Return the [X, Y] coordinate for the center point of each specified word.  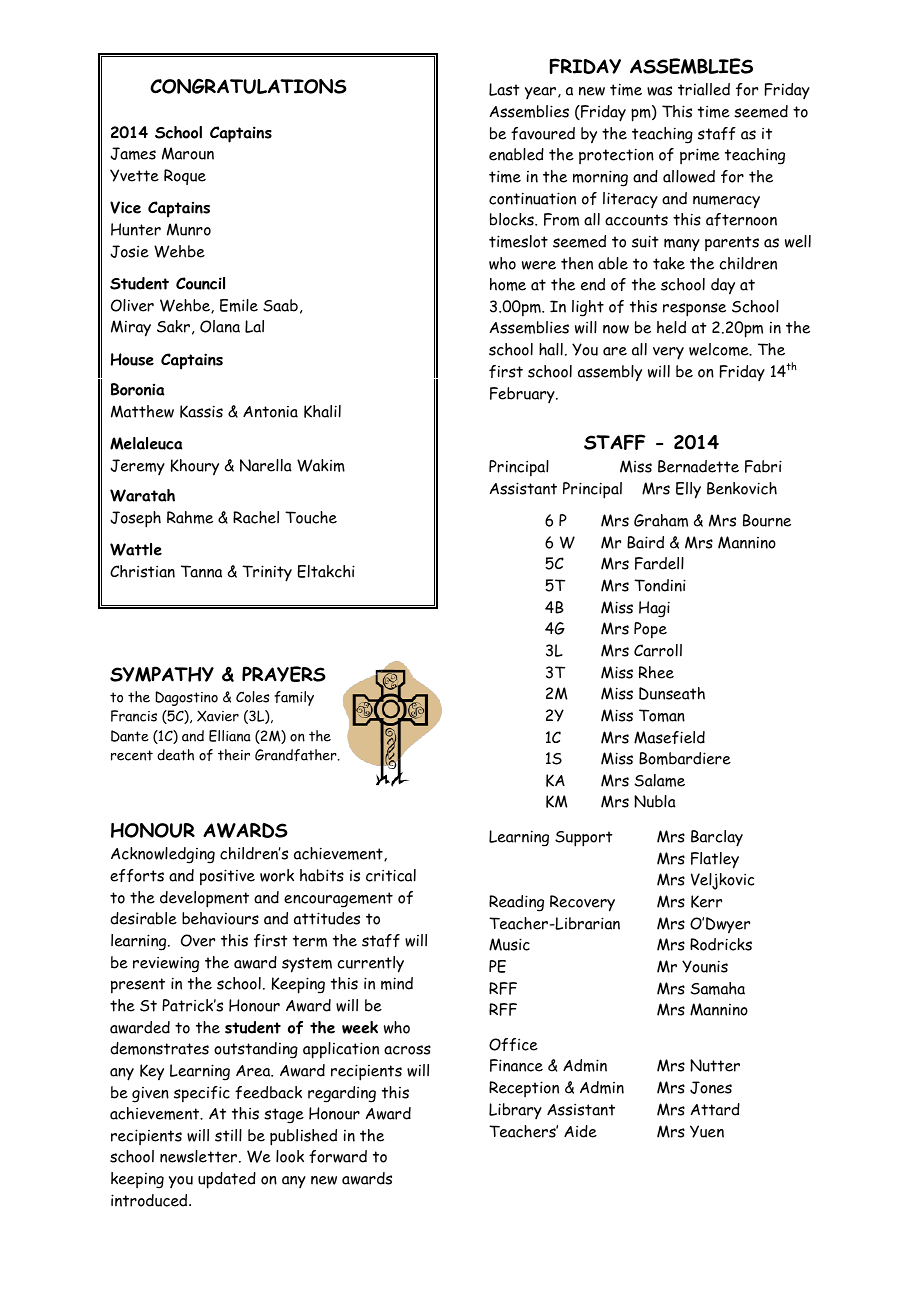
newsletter [200, 1156]
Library [515, 1111]
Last [504, 89]
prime [700, 156]
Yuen [707, 1131]
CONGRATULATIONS [248, 86]
